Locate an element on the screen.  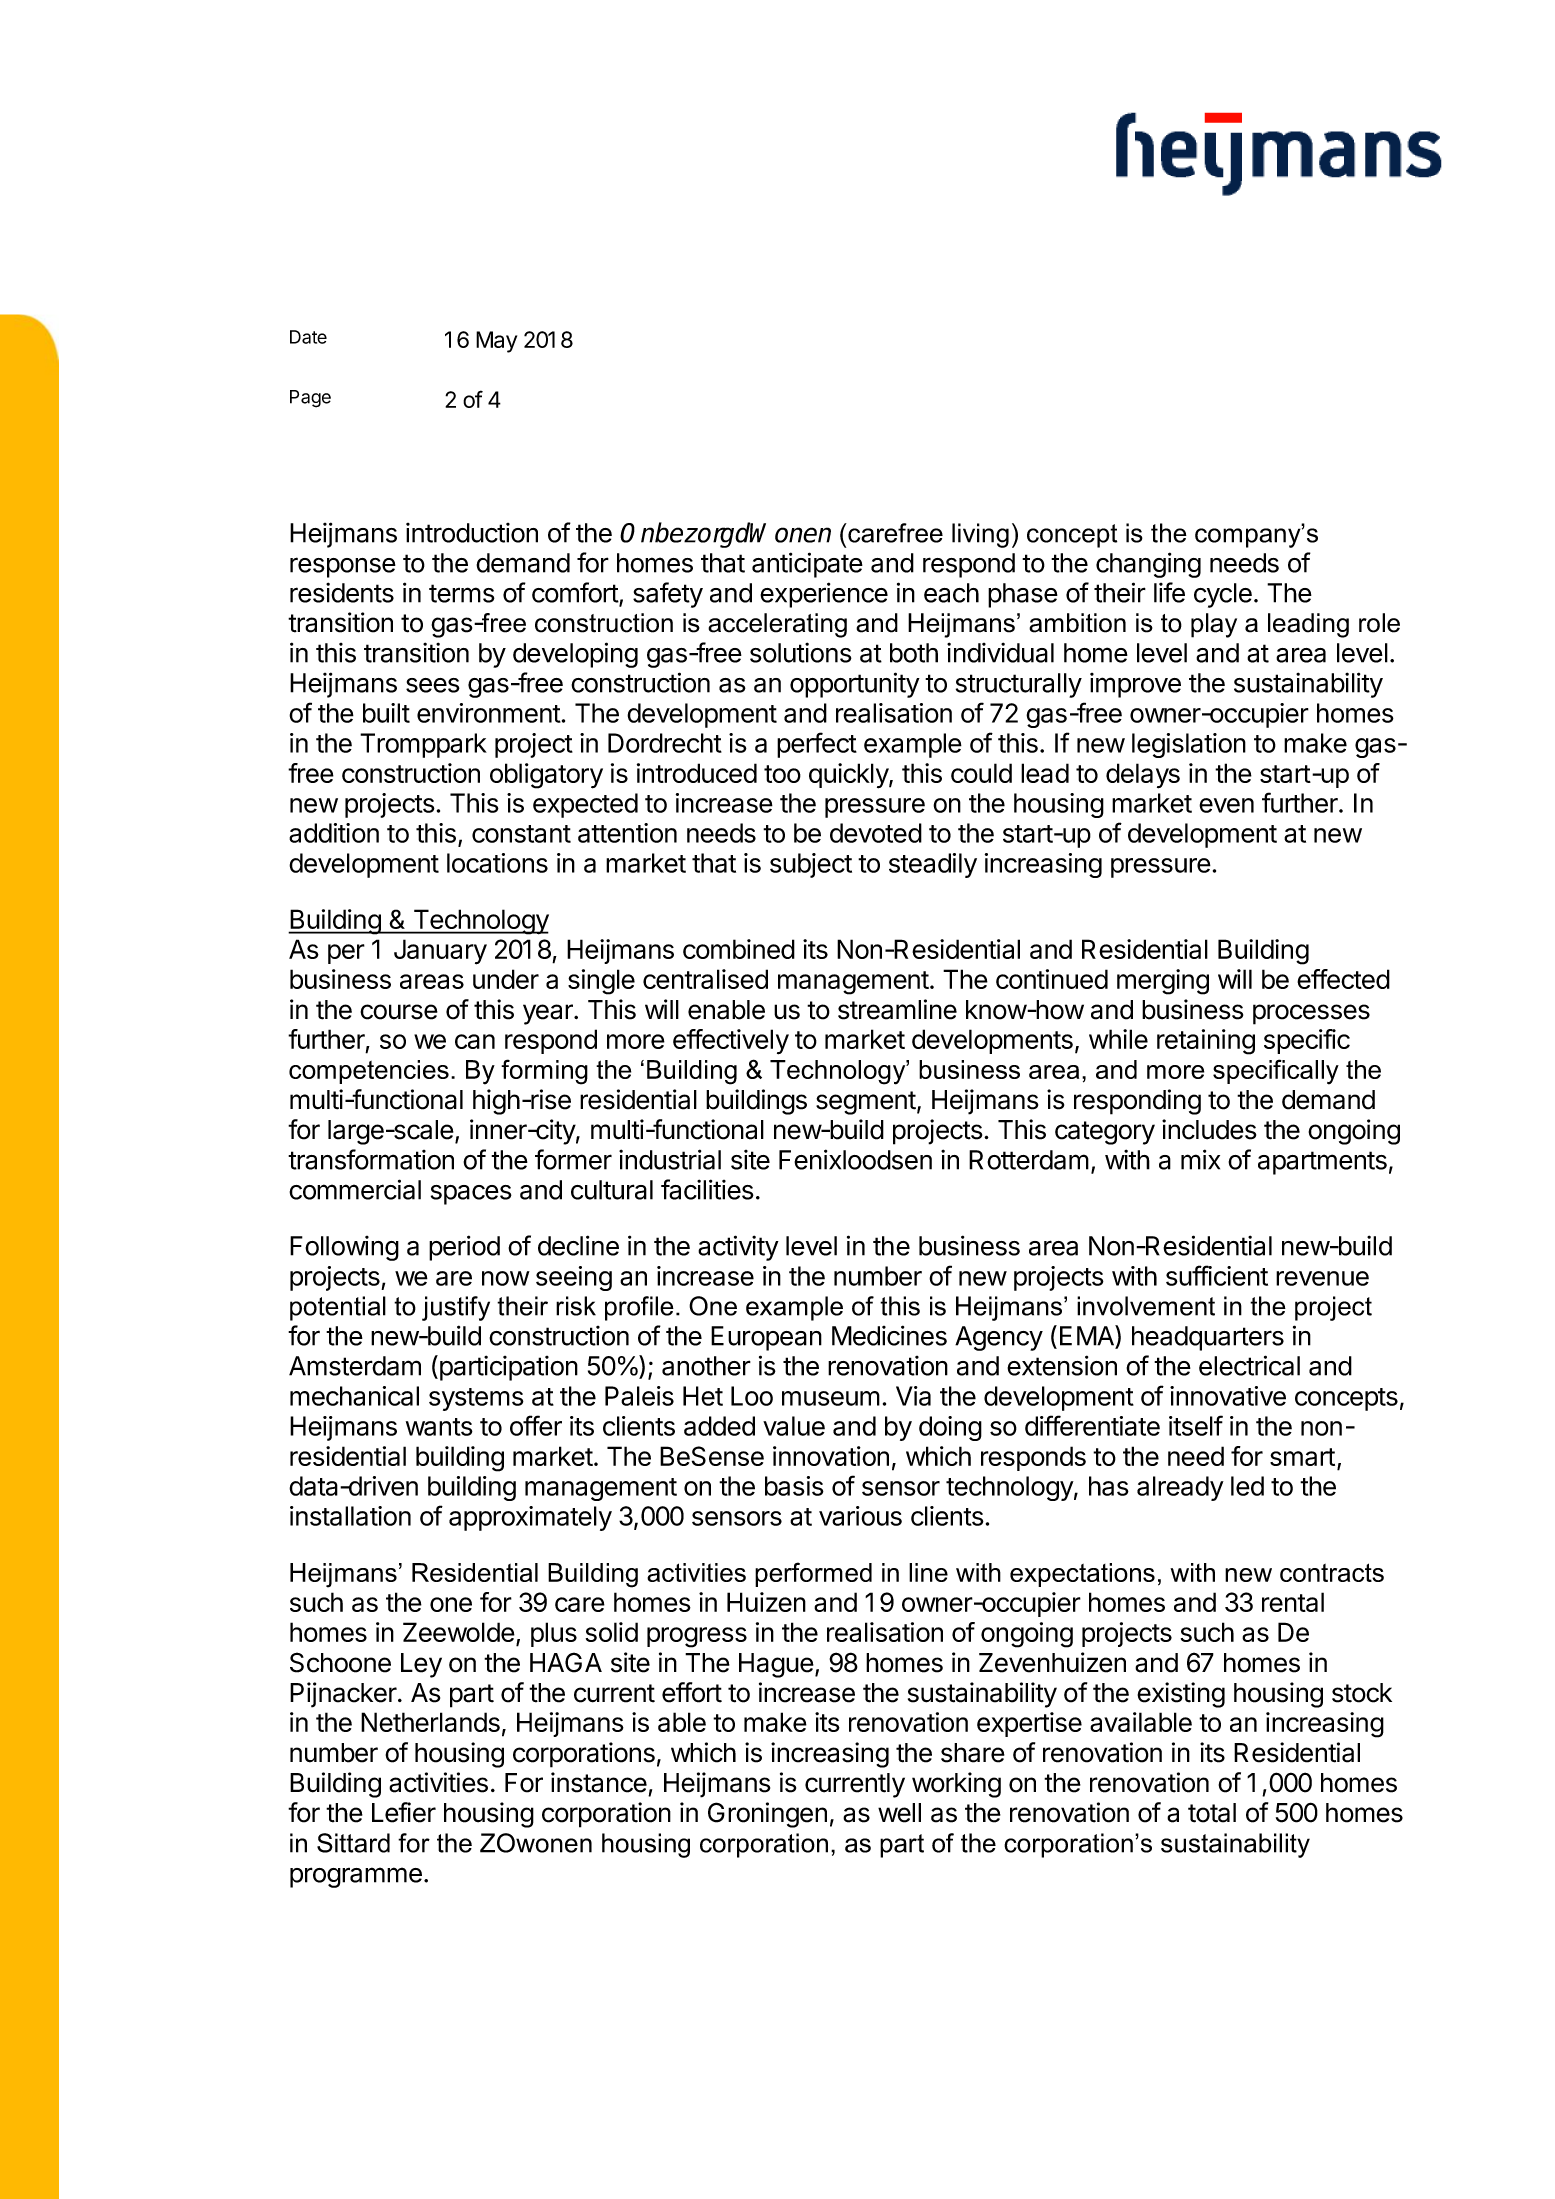
delays is located at coordinates (1143, 776).
